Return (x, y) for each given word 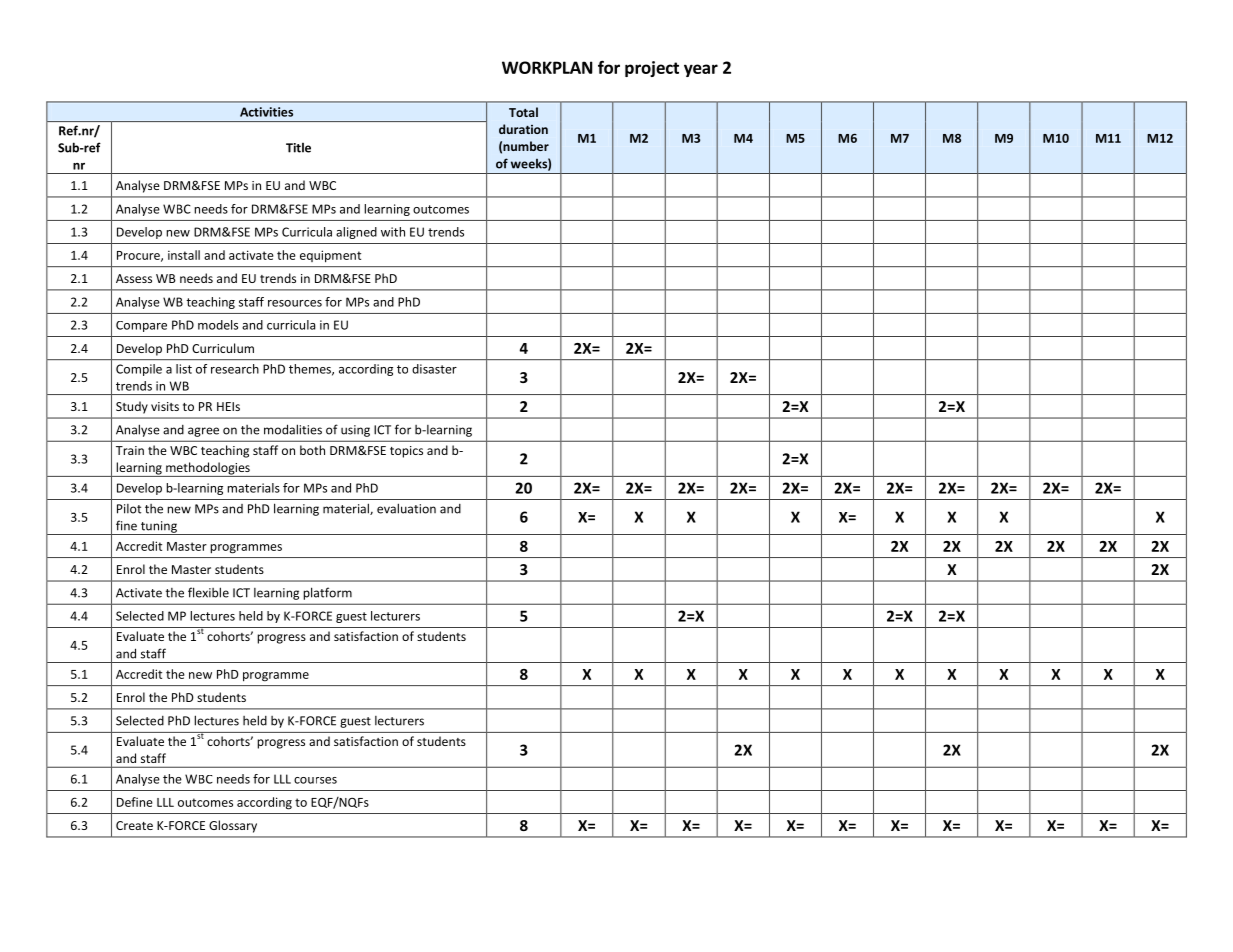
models (218, 325)
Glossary (233, 826)
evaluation (406, 508)
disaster (434, 369)
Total (523, 112)
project (652, 69)
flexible (208, 592)
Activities (266, 112)
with (393, 232)
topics (406, 452)
